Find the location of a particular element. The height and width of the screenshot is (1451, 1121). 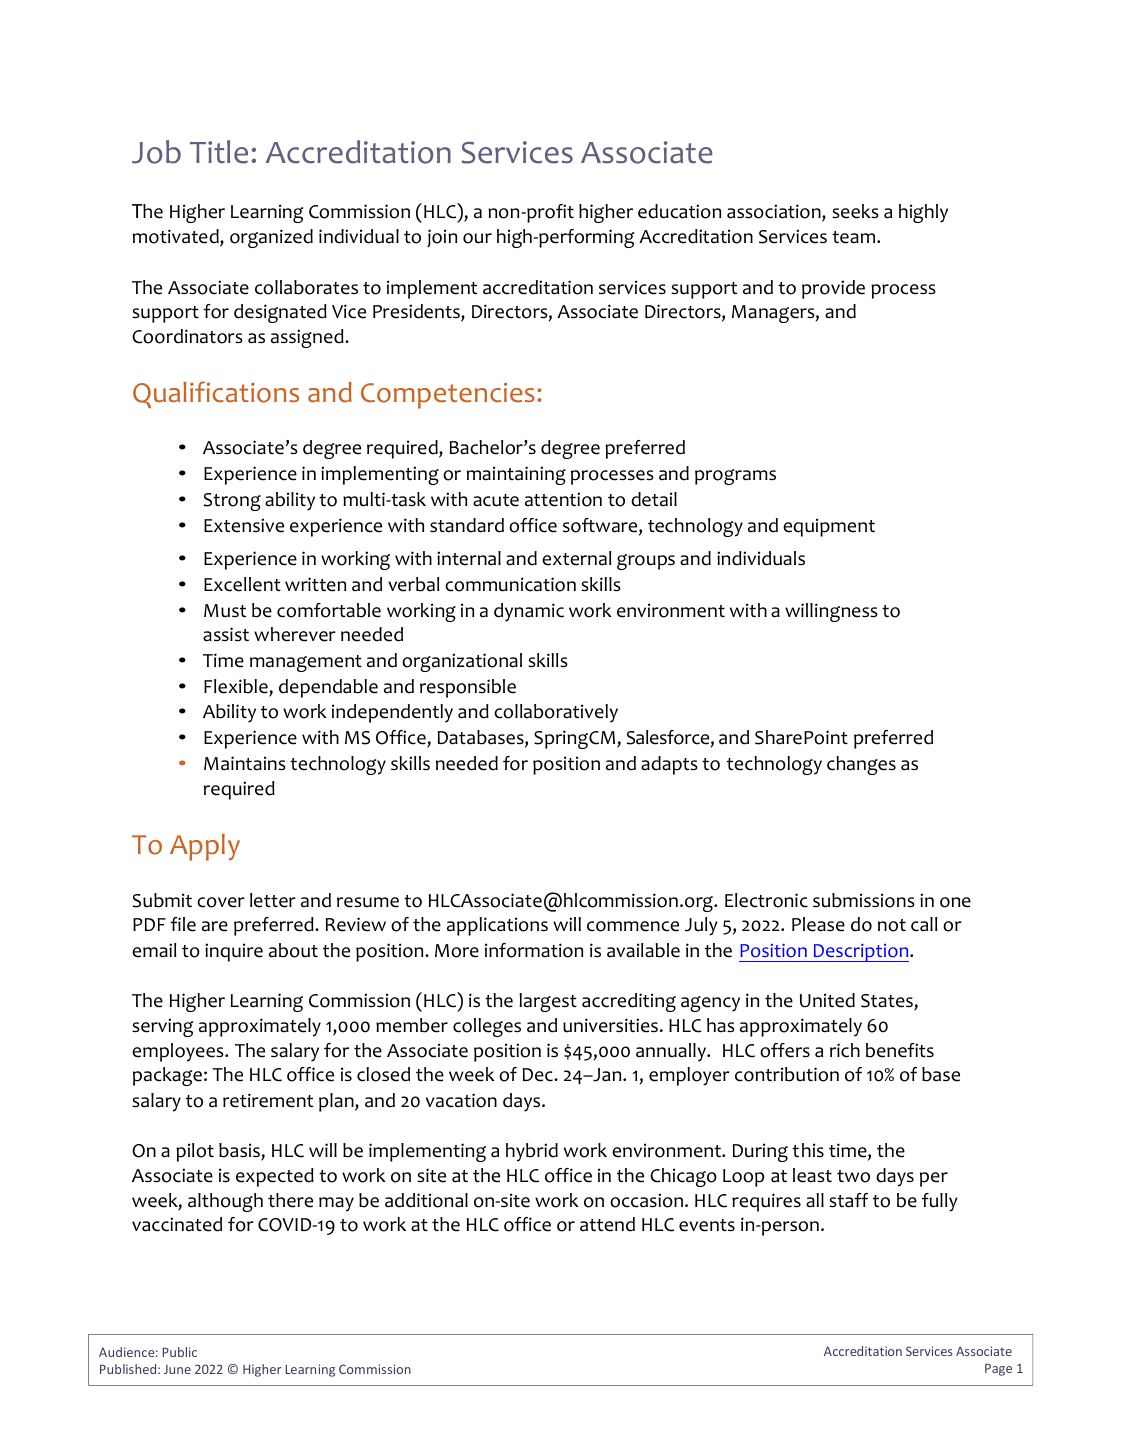

Maintains is located at coordinates (245, 763).
